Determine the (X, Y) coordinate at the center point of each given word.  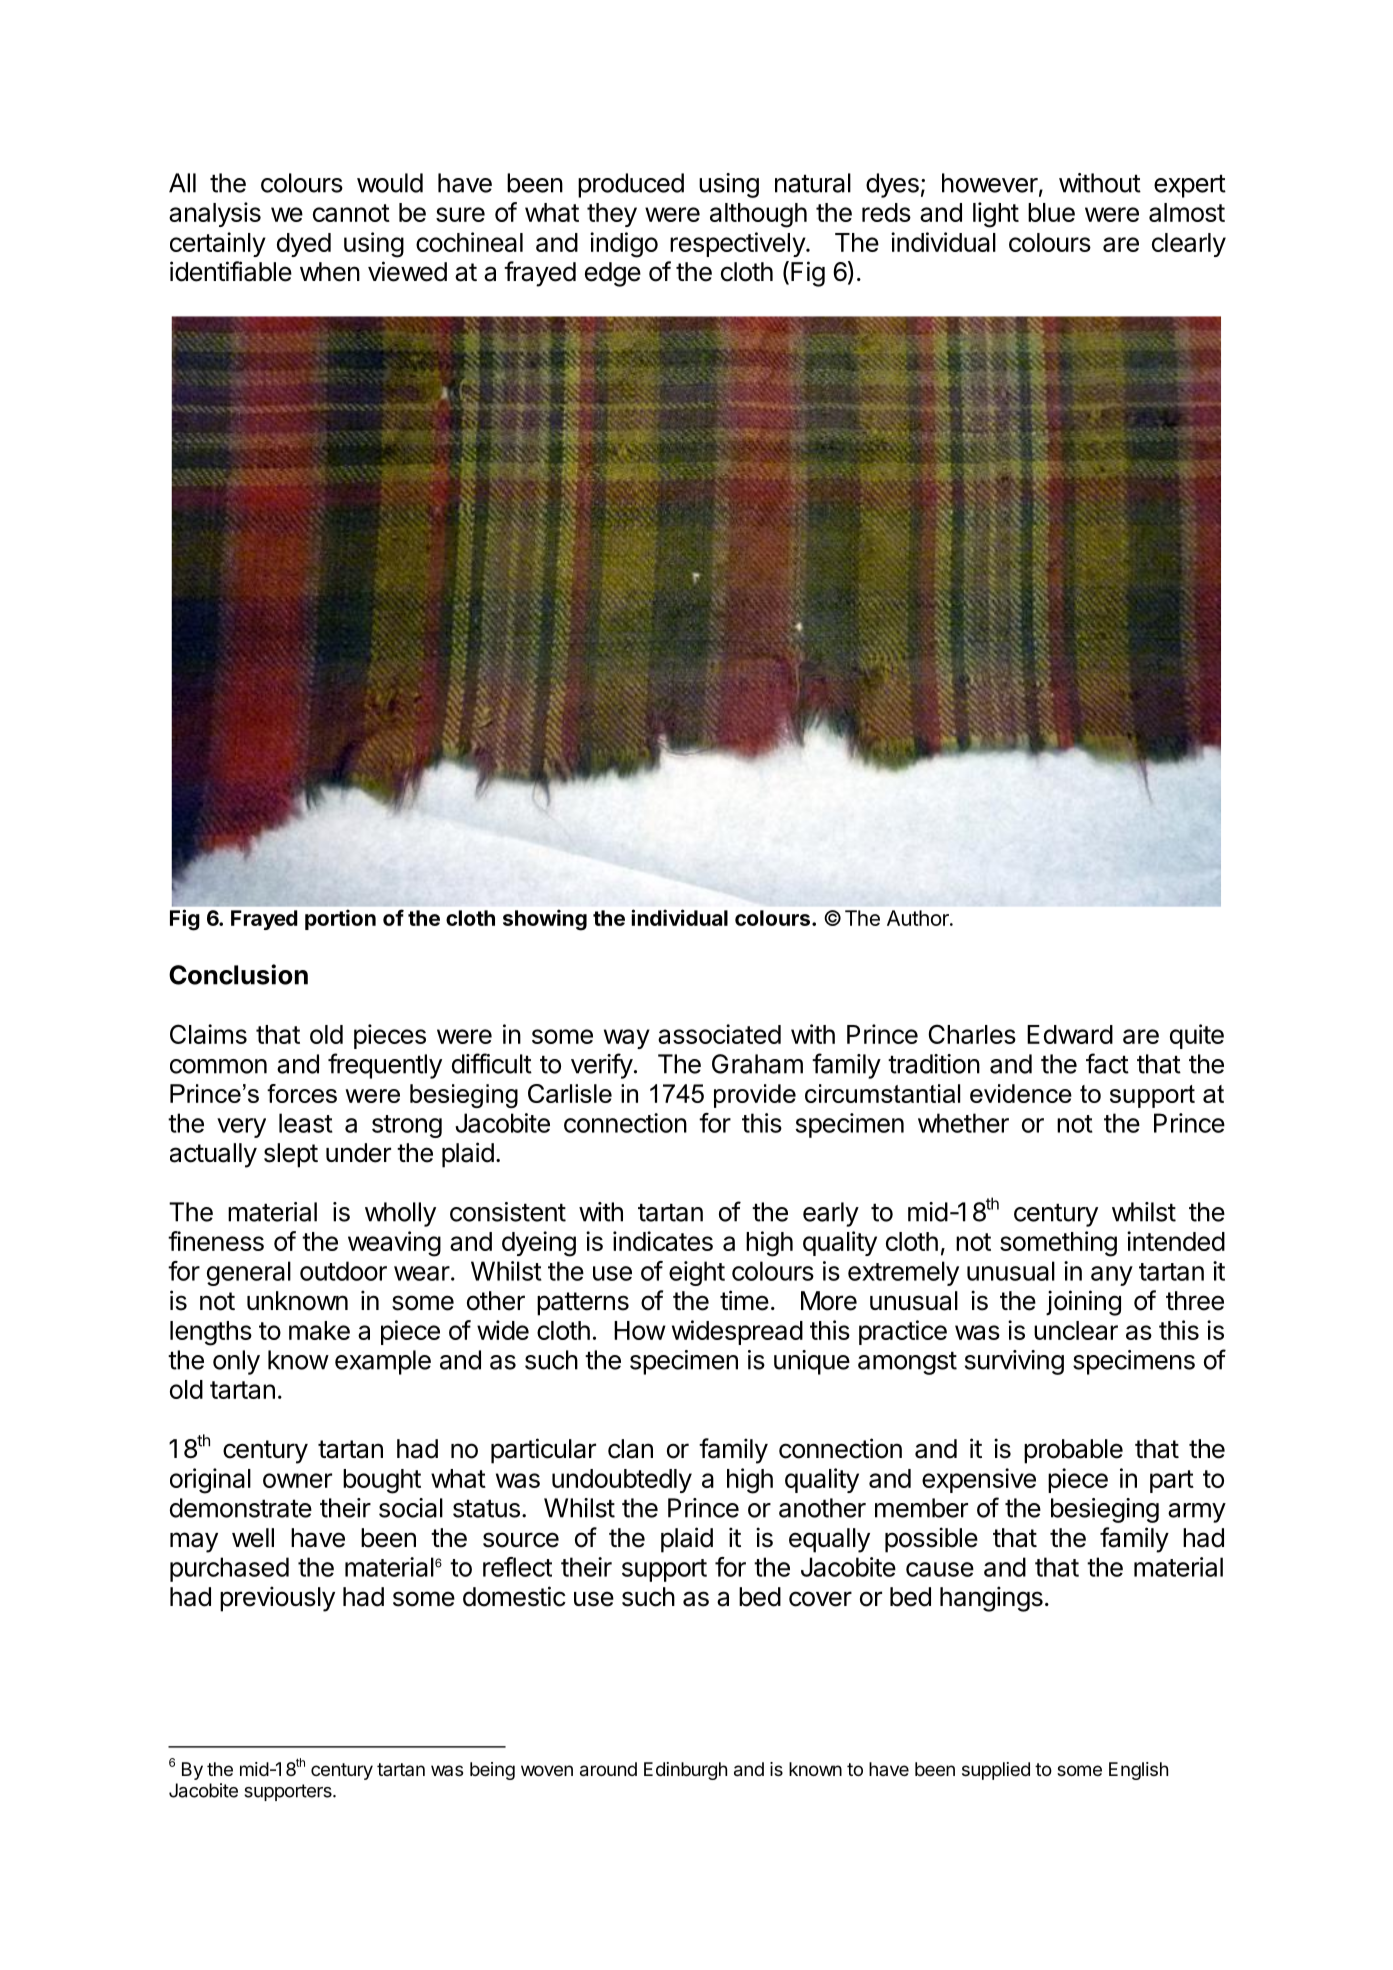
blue (1051, 212)
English (1138, 1771)
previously (277, 1599)
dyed (304, 245)
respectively (738, 244)
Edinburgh (685, 1771)
